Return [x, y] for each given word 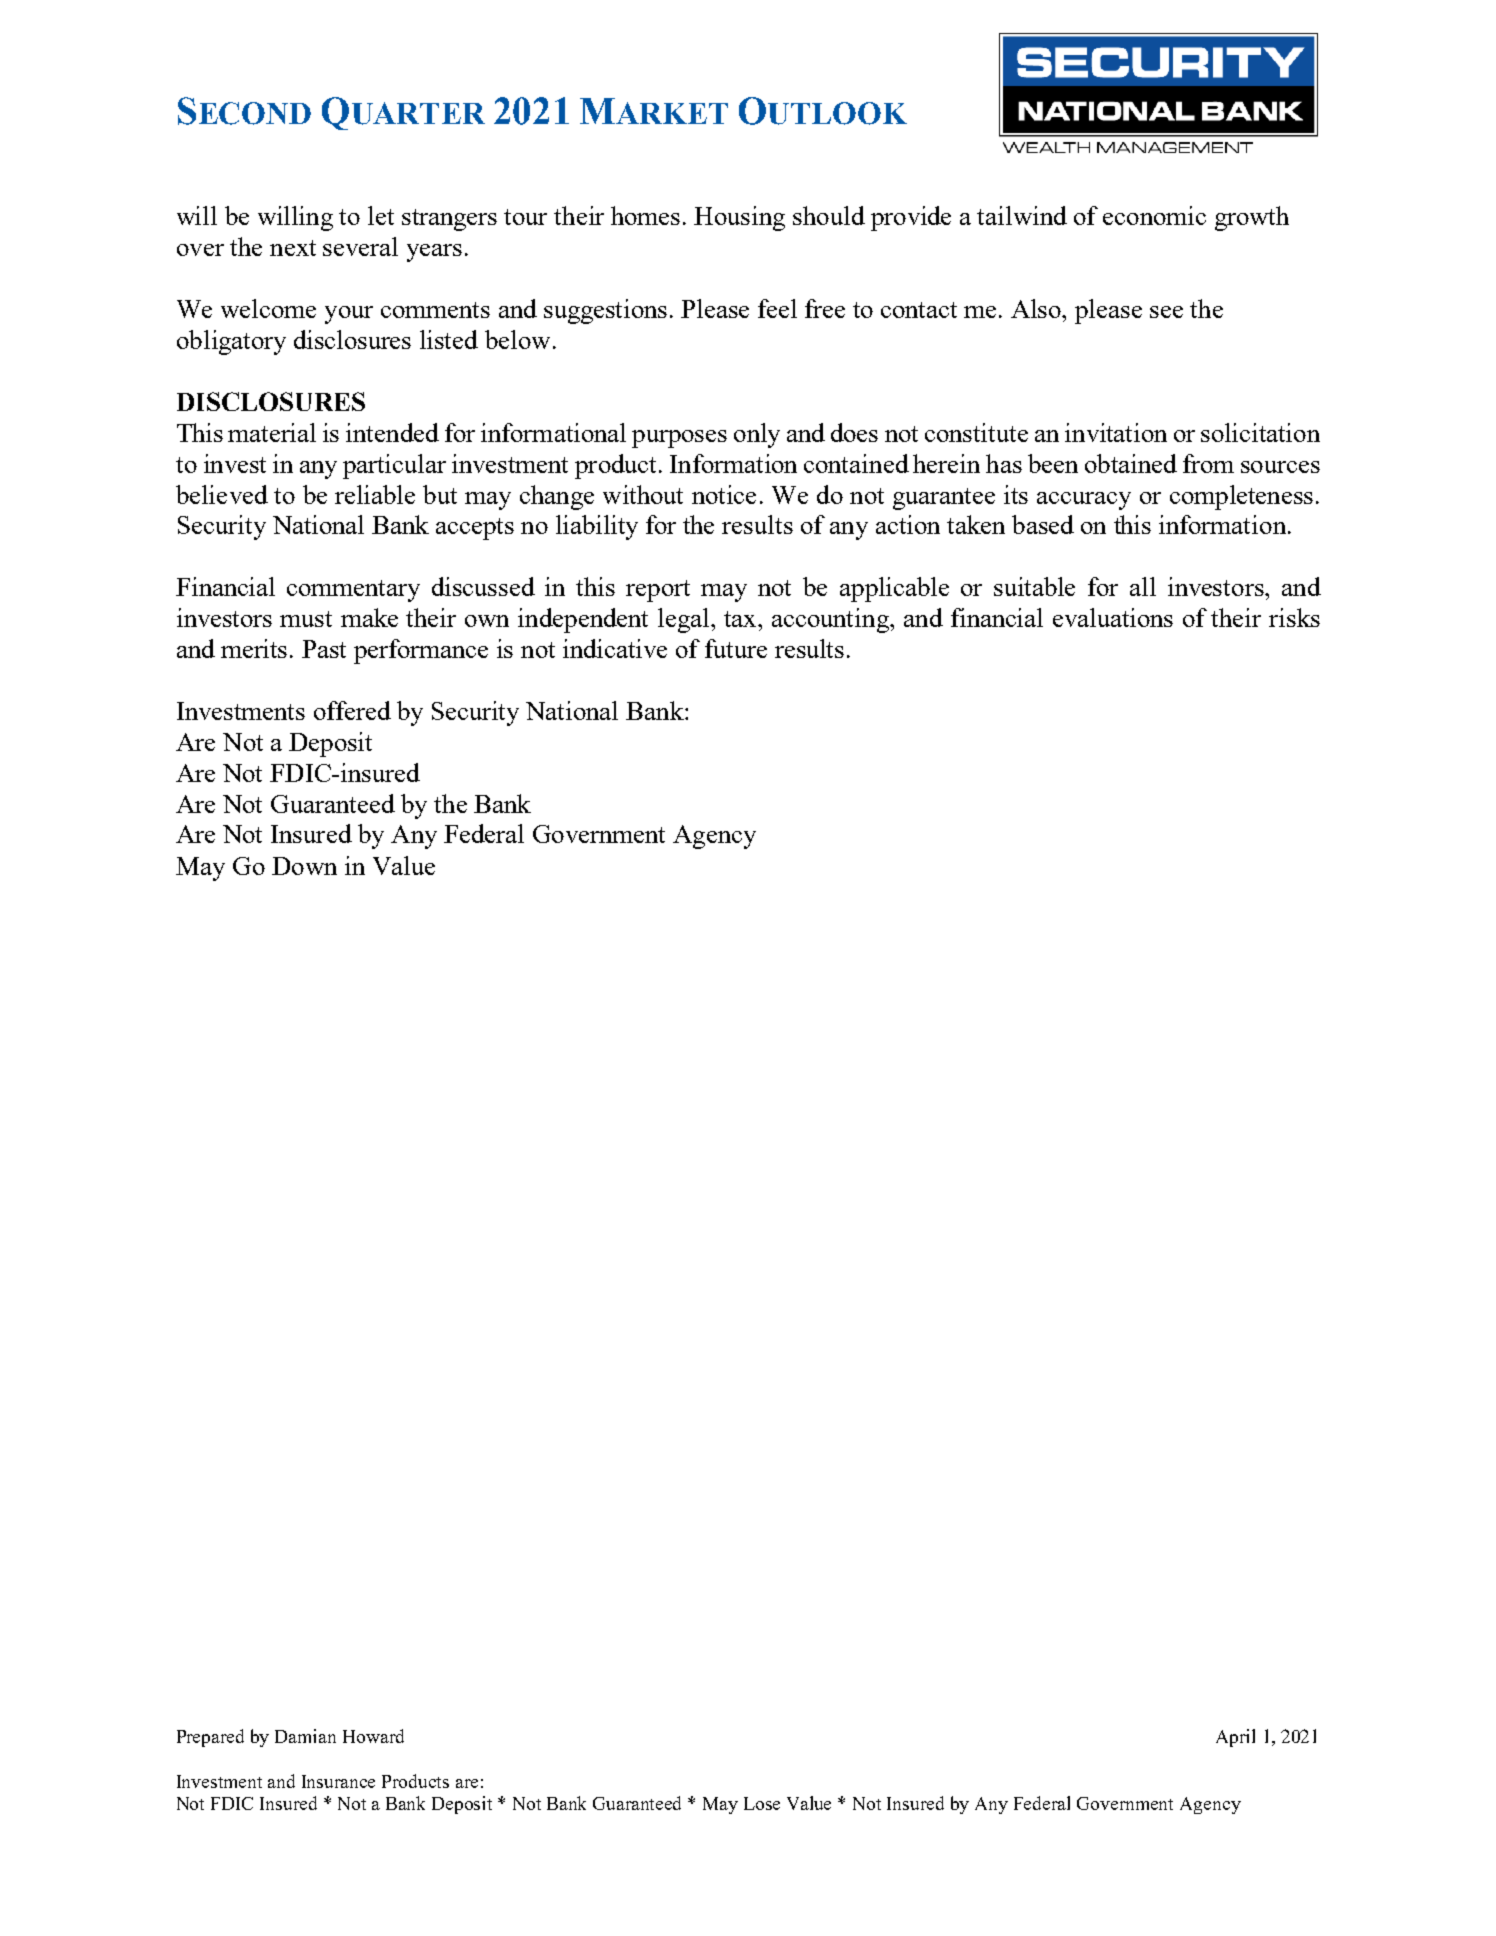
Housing [739, 218]
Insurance [338, 1781]
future [736, 648]
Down [304, 866]
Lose [762, 1803]
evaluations [1113, 617]
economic [1154, 215]
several [360, 246]
